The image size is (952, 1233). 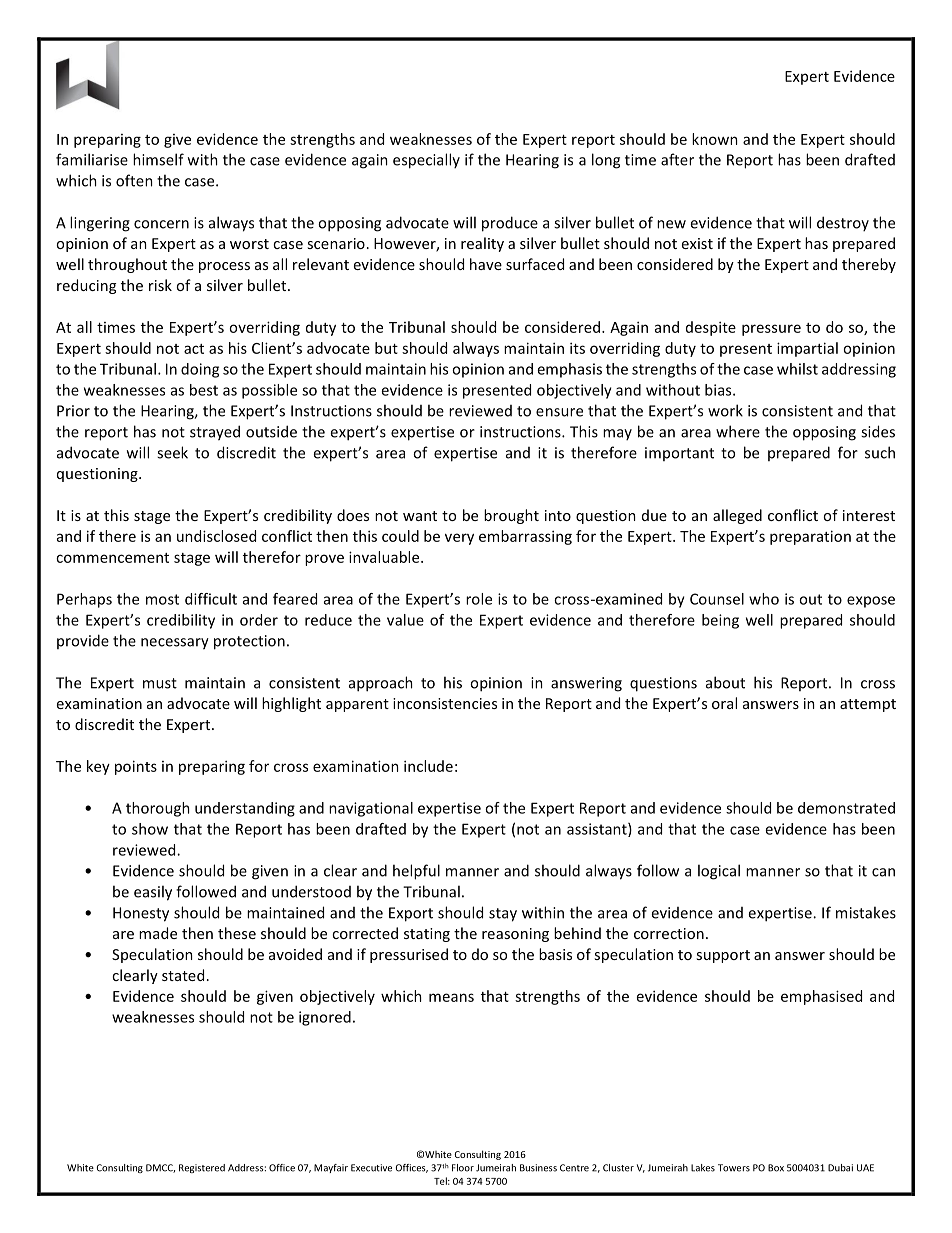 I want to click on especially, so click(x=426, y=161).
